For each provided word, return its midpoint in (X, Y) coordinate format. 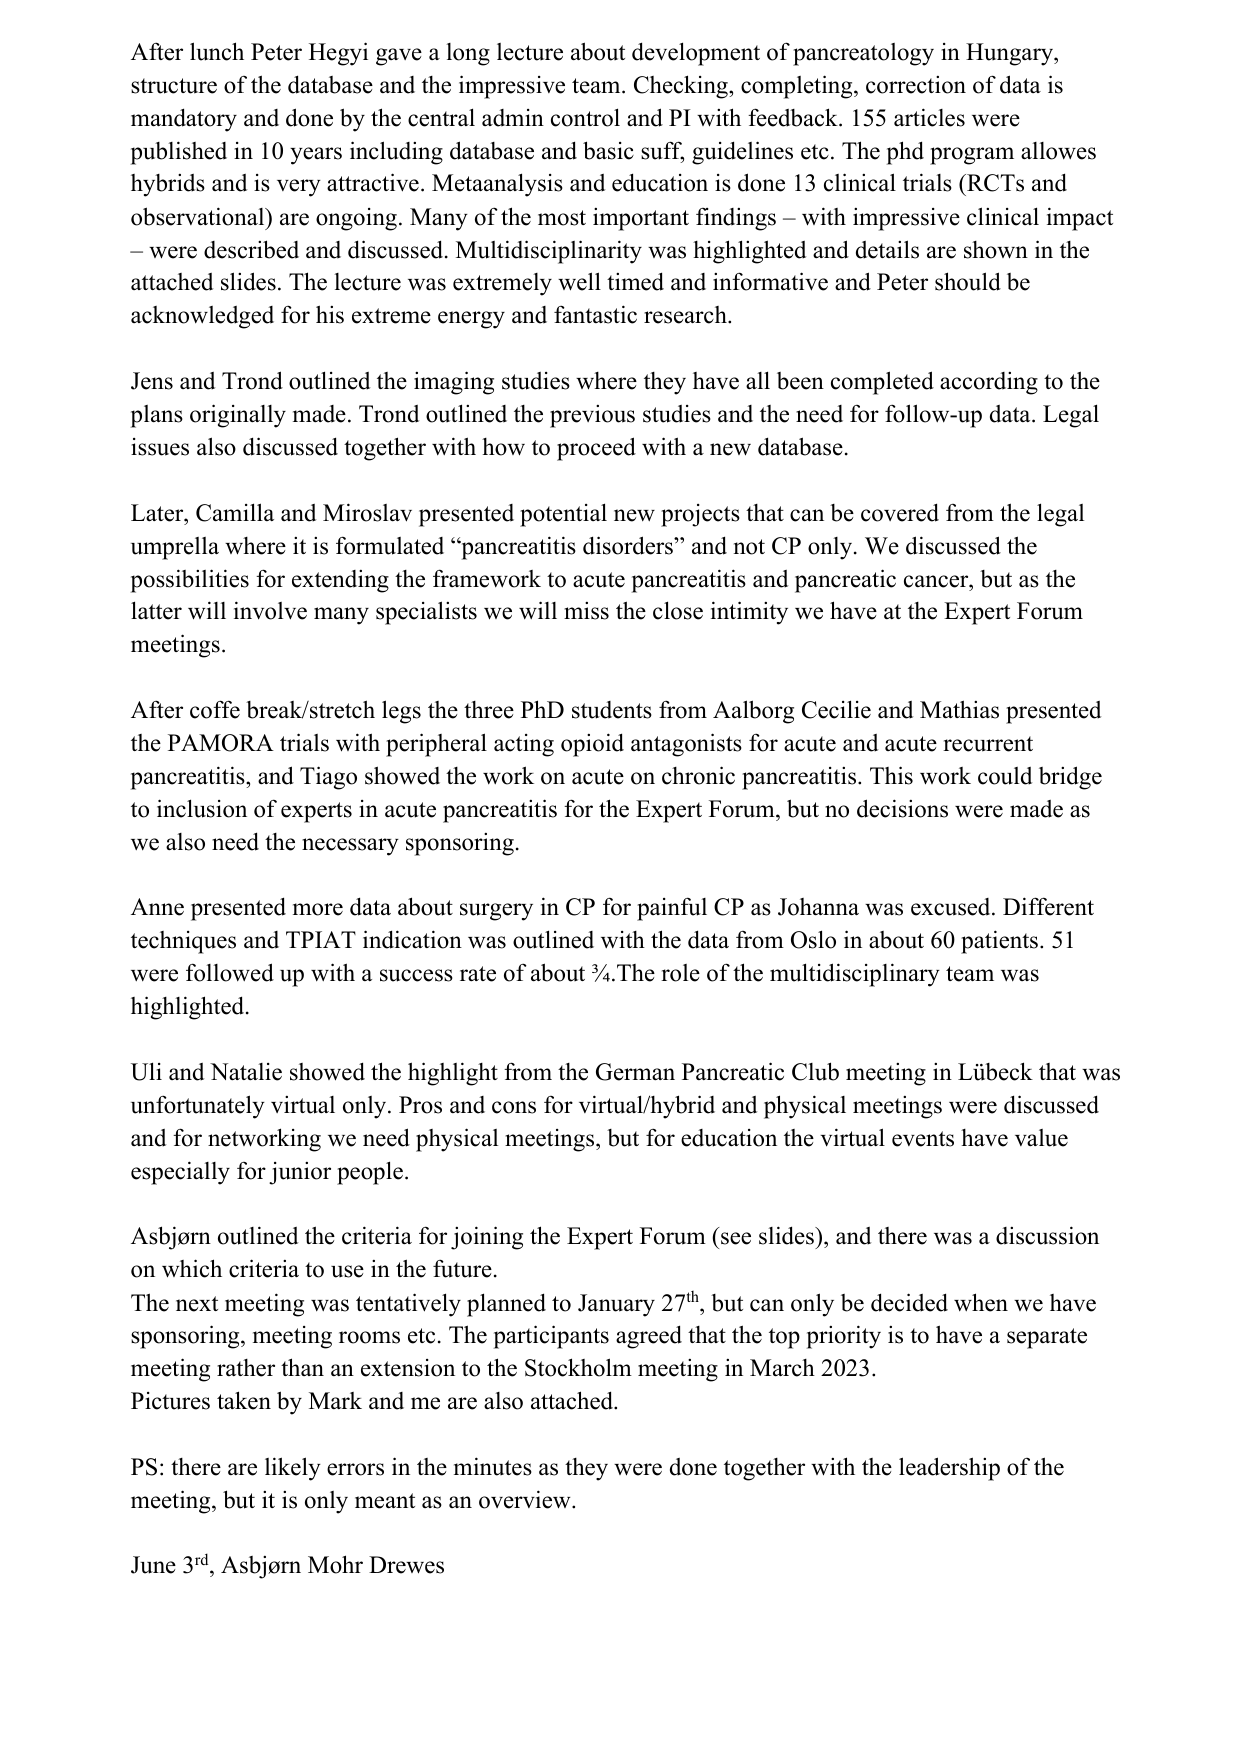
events (923, 1139)
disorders (629, 545)
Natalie (246, 1072)
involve (270, 610)
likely (293, 1469)
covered (900, 512)
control (585, 117)
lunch (217, 51)
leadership (949, 1469)
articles (929, 117)
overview (526, 1499)
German (635, 1072)
